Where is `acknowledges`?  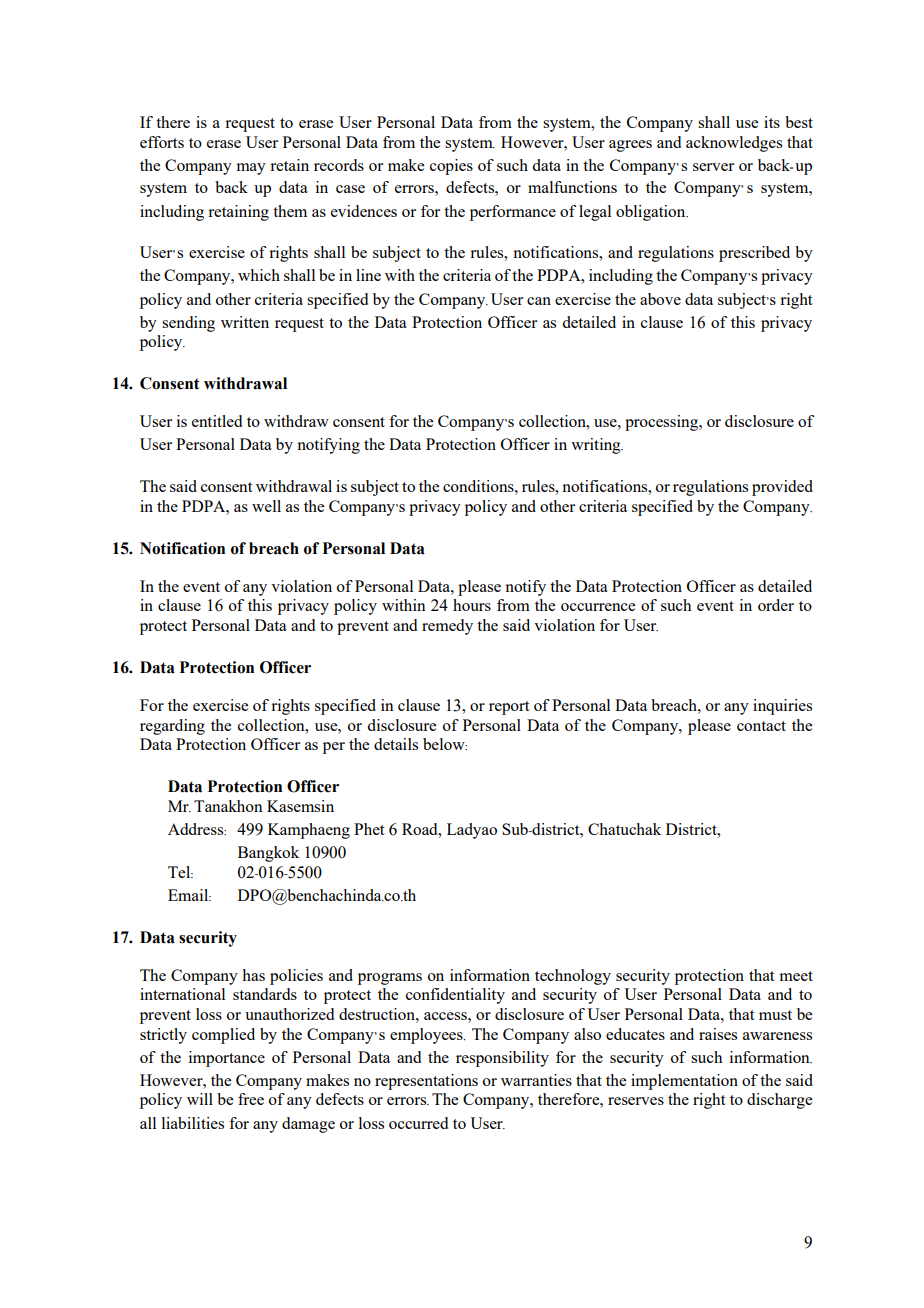
acknowledges is located at coordinates (734, 144).
